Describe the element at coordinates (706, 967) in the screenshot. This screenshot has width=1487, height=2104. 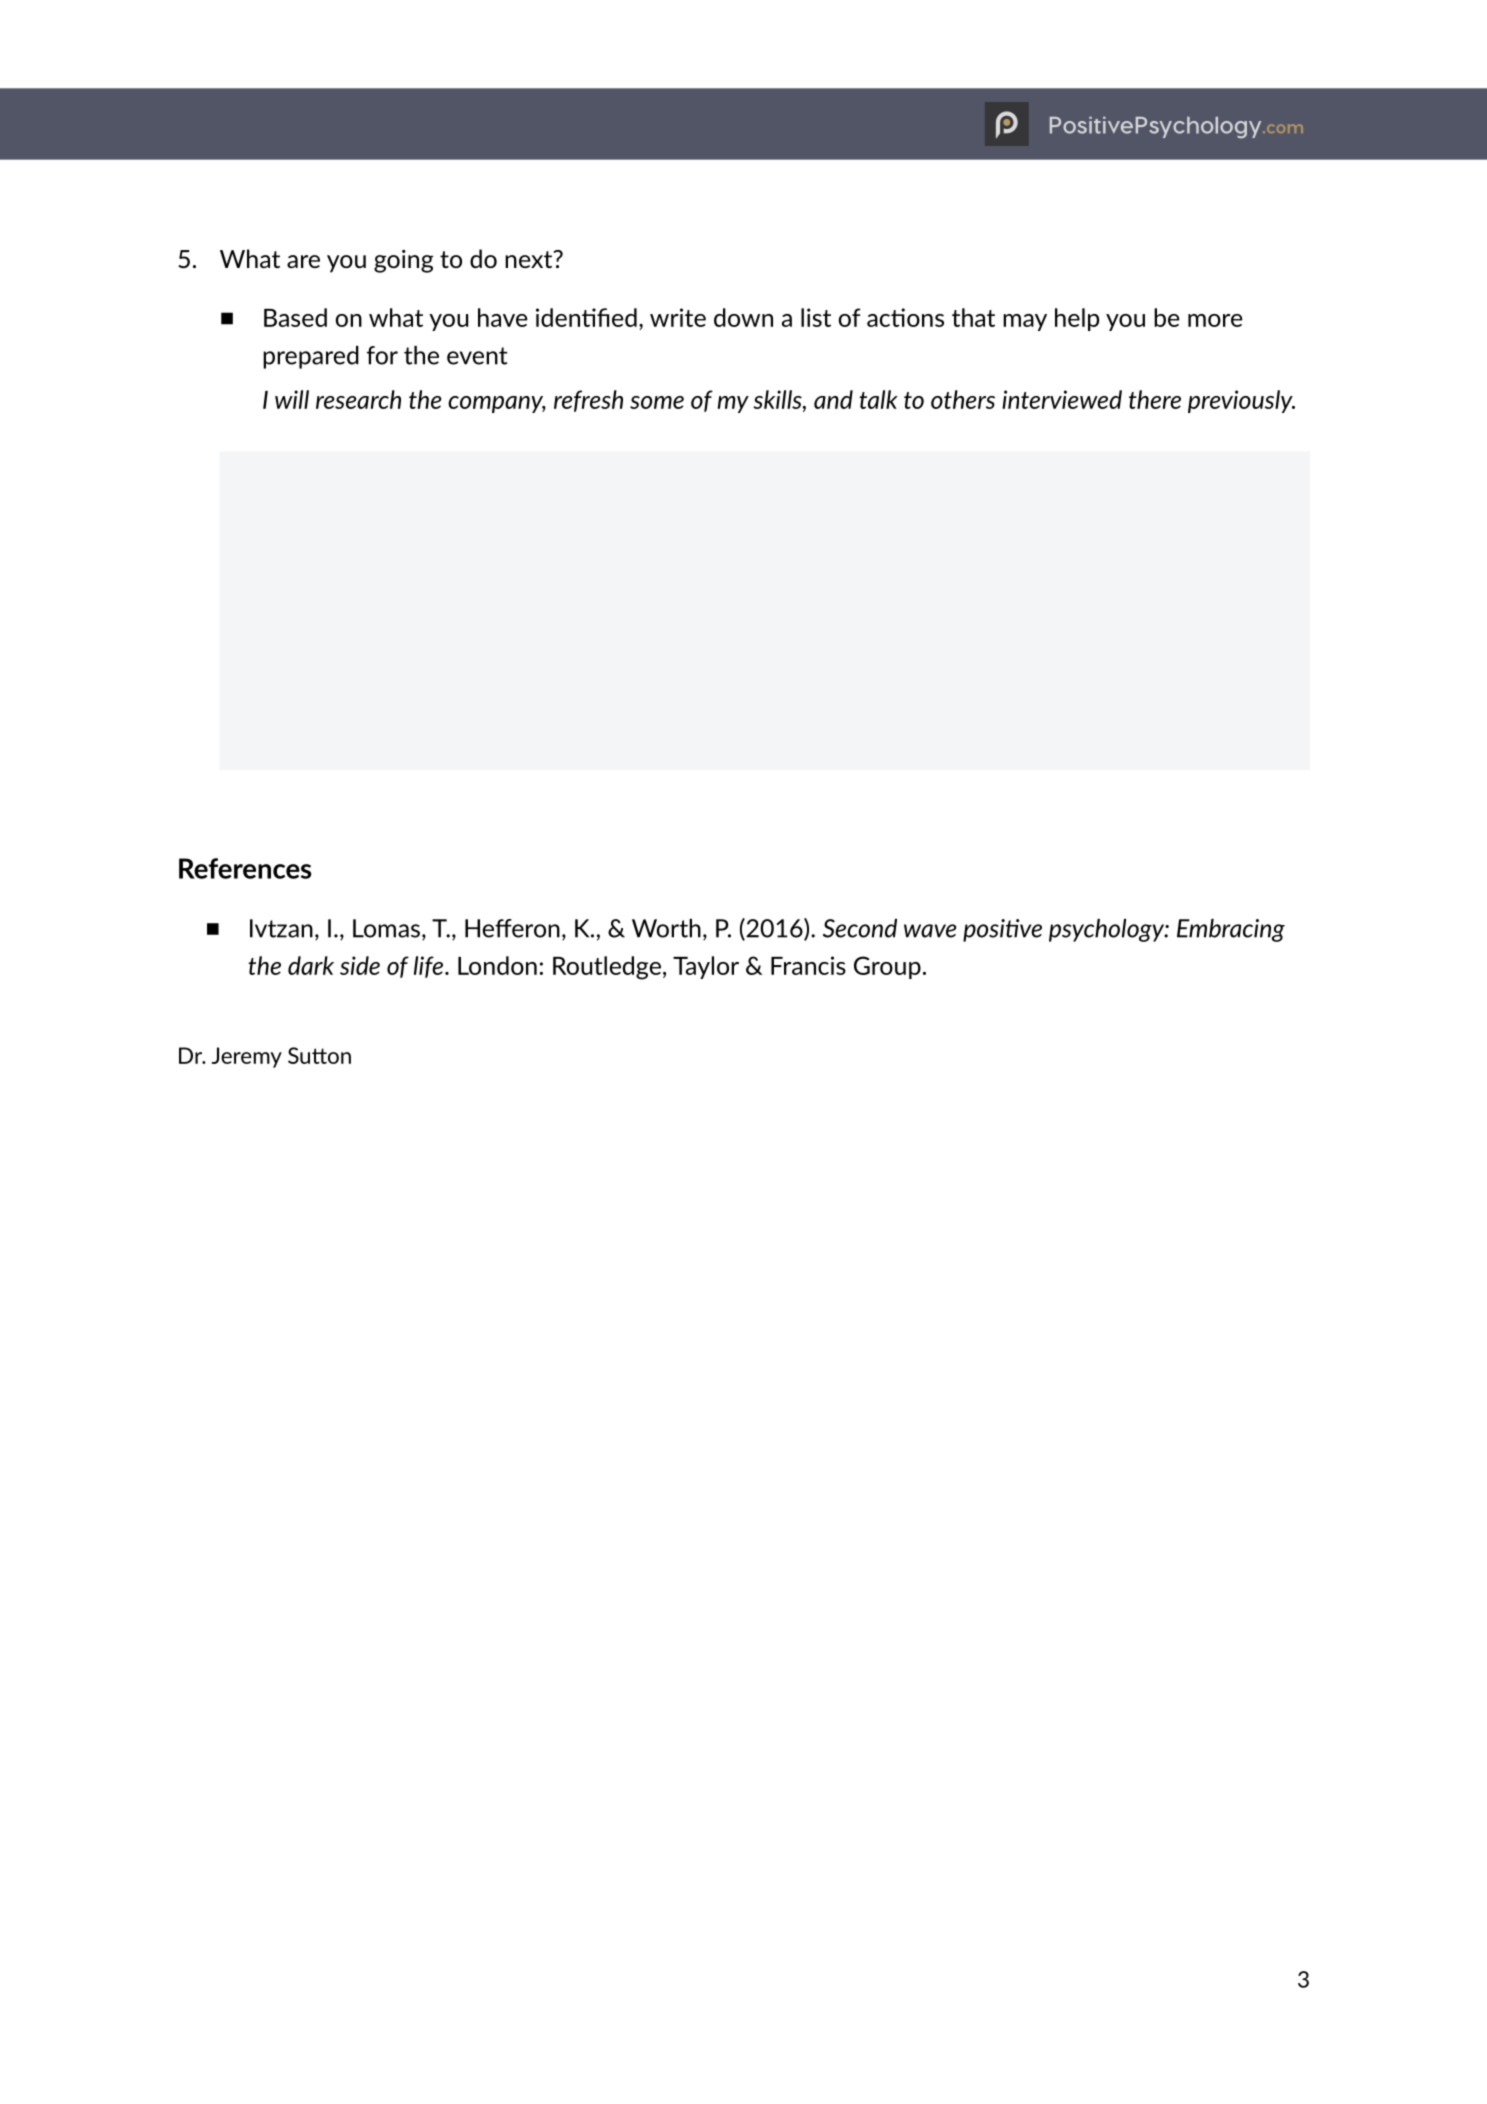
I see `Taylor` at that location.
